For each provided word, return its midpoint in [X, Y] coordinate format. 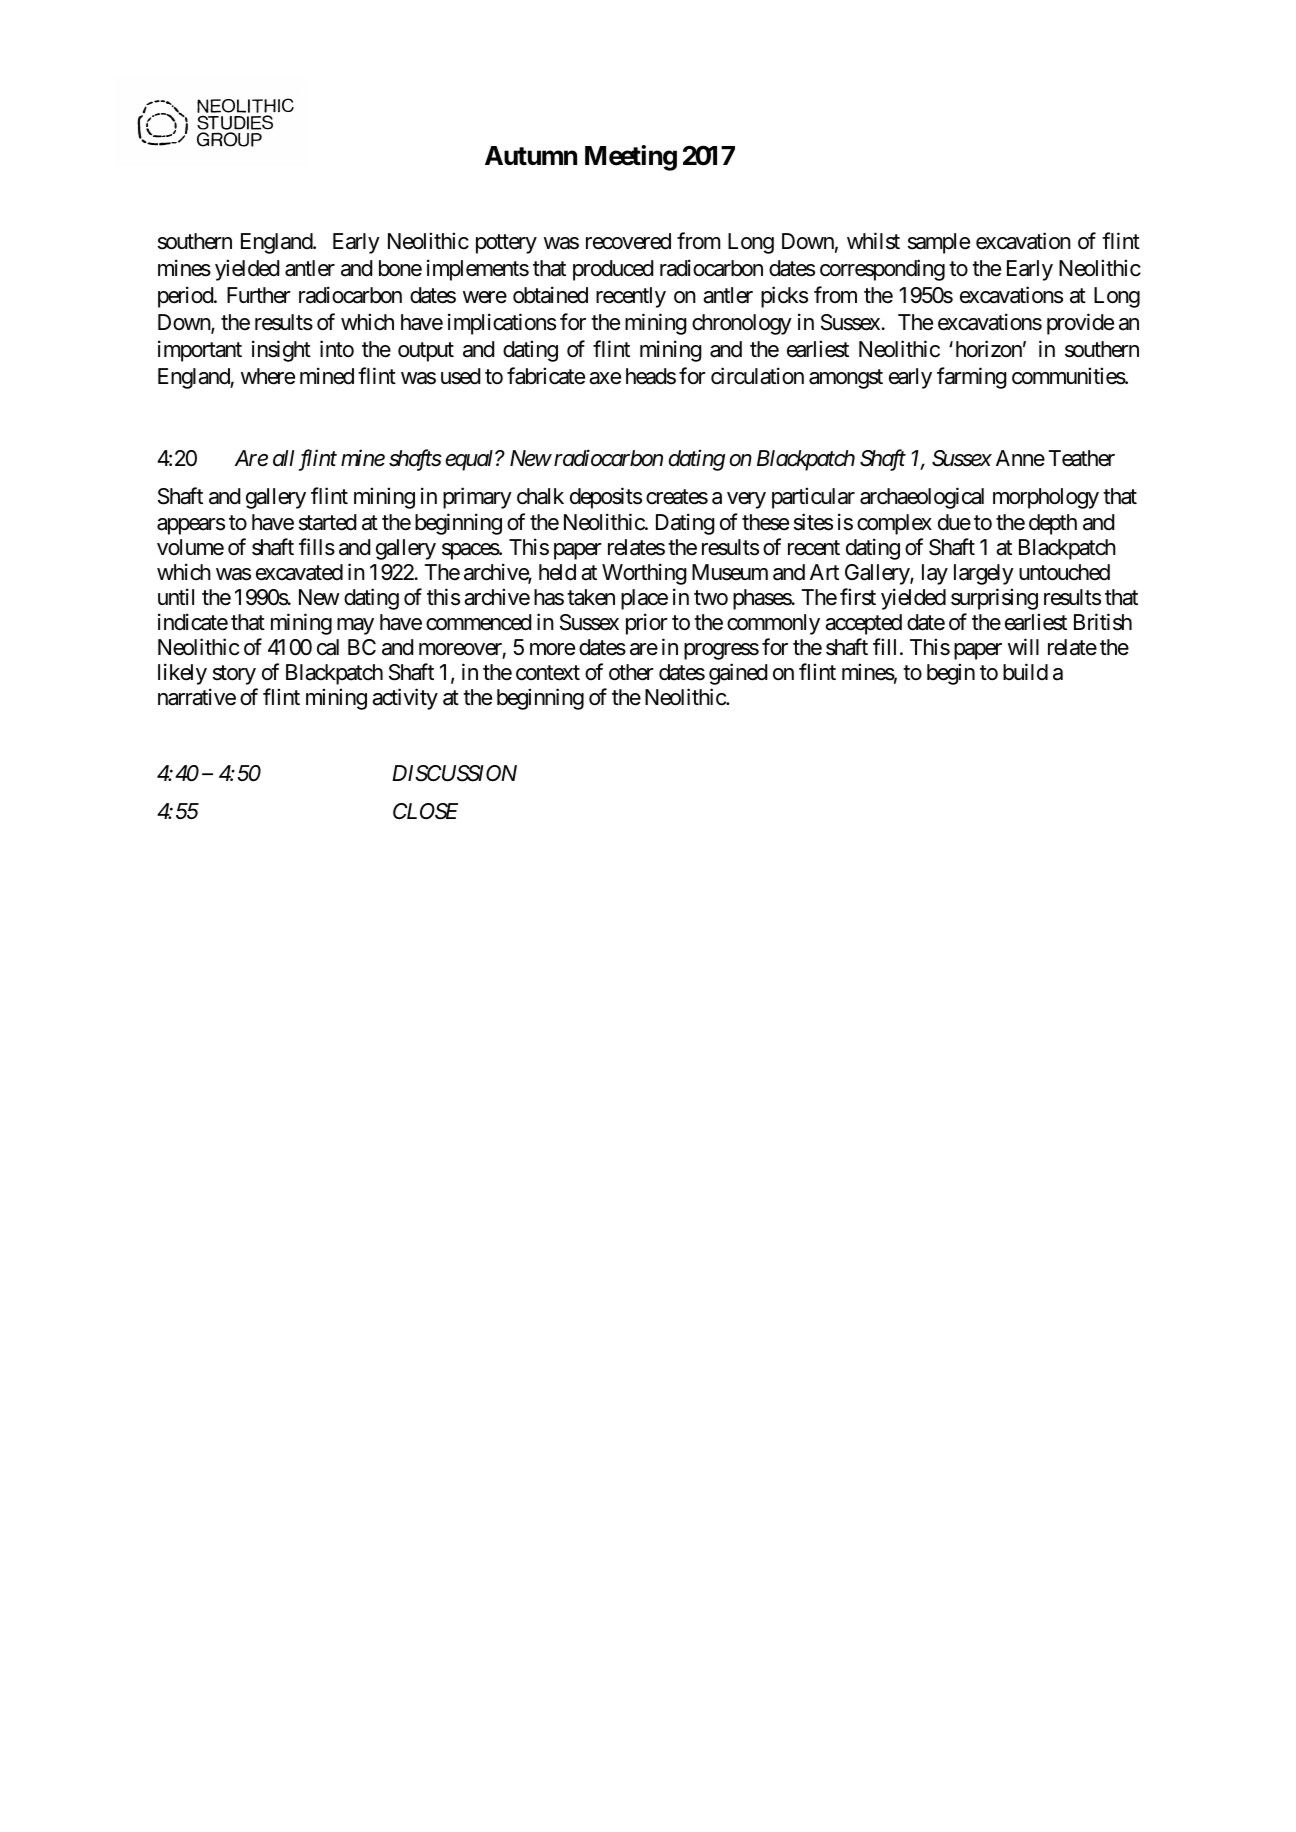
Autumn [531, 155]
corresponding [882, 270]
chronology [742, 324]
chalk [540, 496]
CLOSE [425, 811]
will [1023, 646]
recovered [628, 241]
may [355, 626]
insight [281, 351]
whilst [873, 241]
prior [647, 624]
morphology [1046, 498]
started [327, 522]
